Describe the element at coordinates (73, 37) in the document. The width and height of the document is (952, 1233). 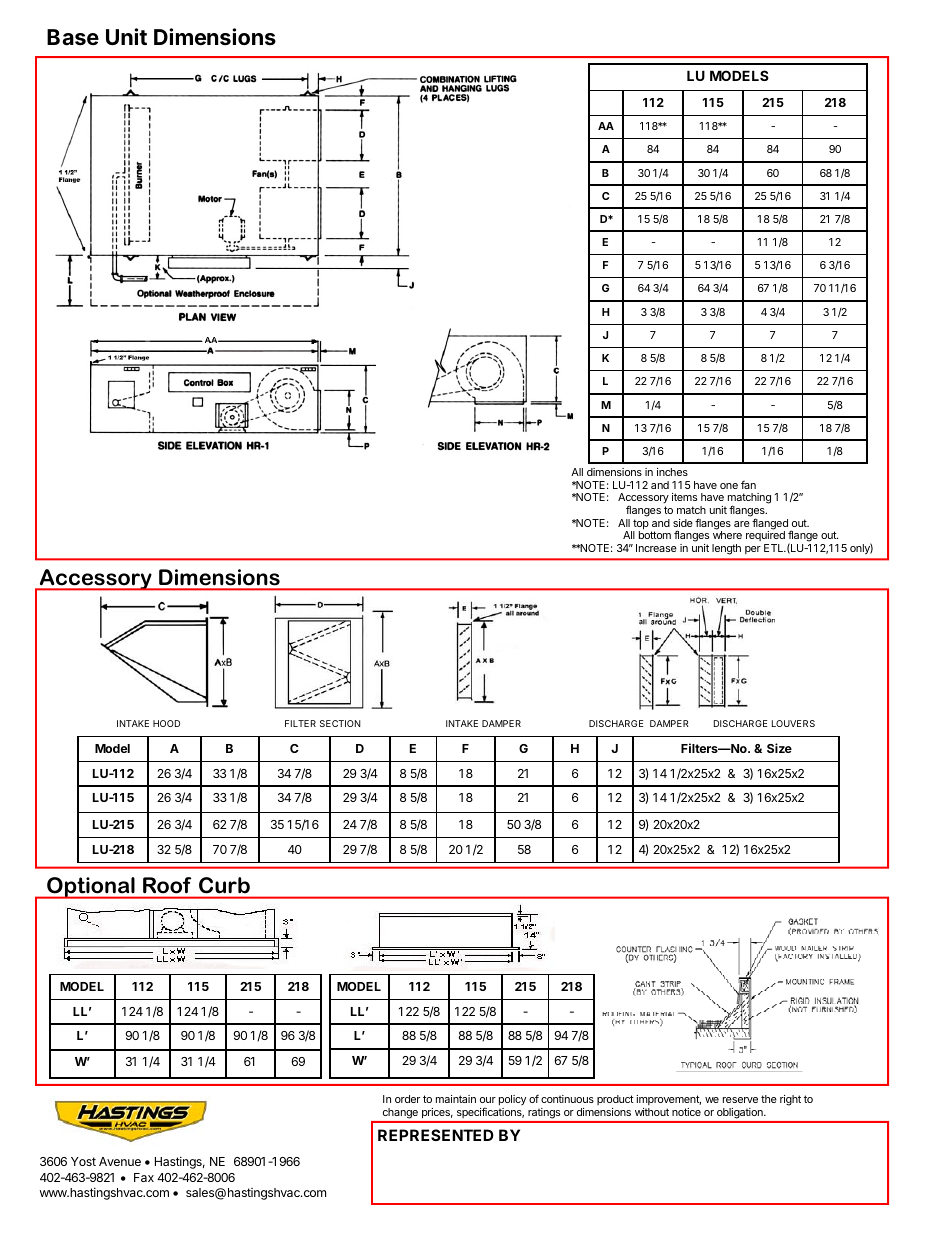
I see `Base` at that location.
